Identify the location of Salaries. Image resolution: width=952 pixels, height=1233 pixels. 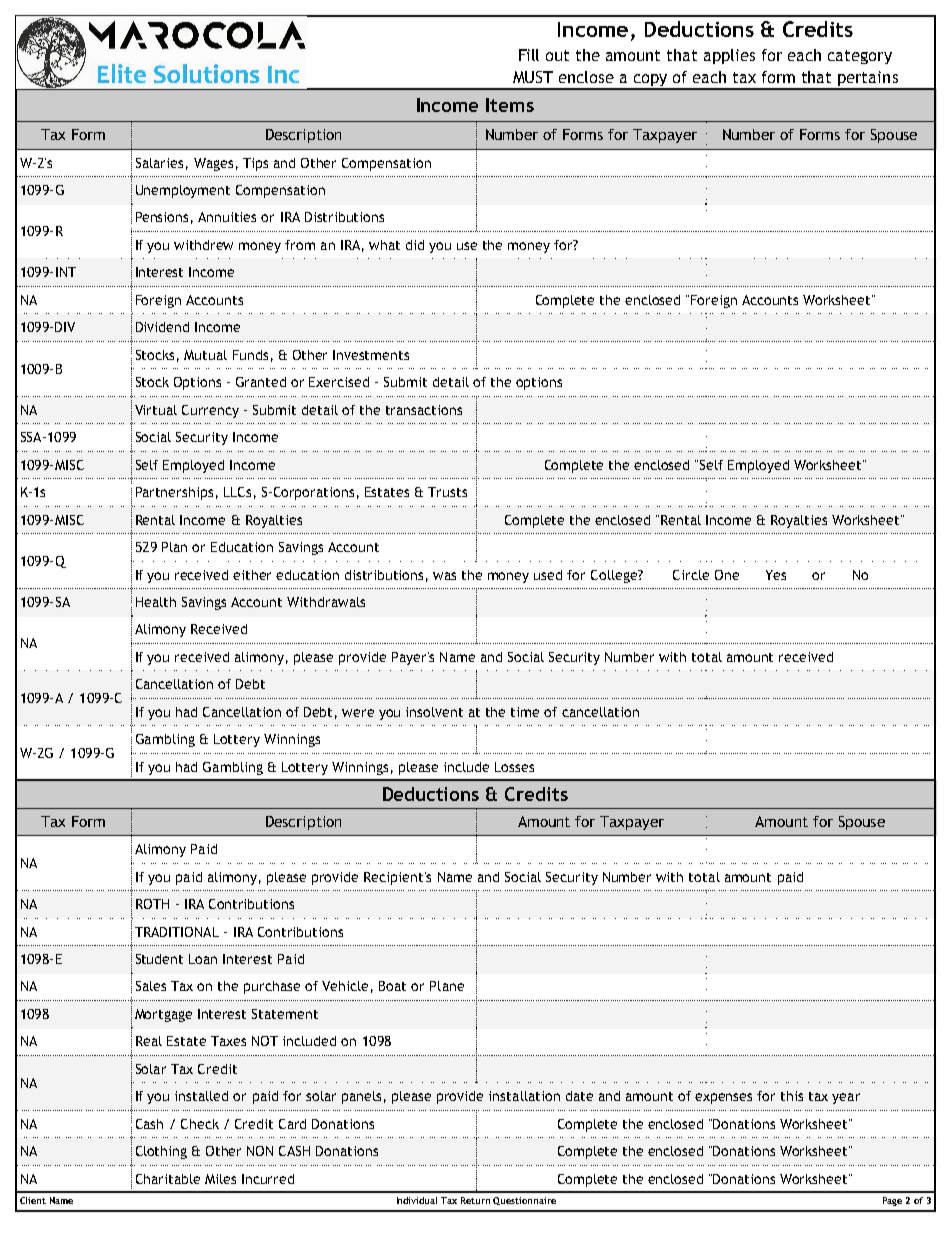
(159, 163).
